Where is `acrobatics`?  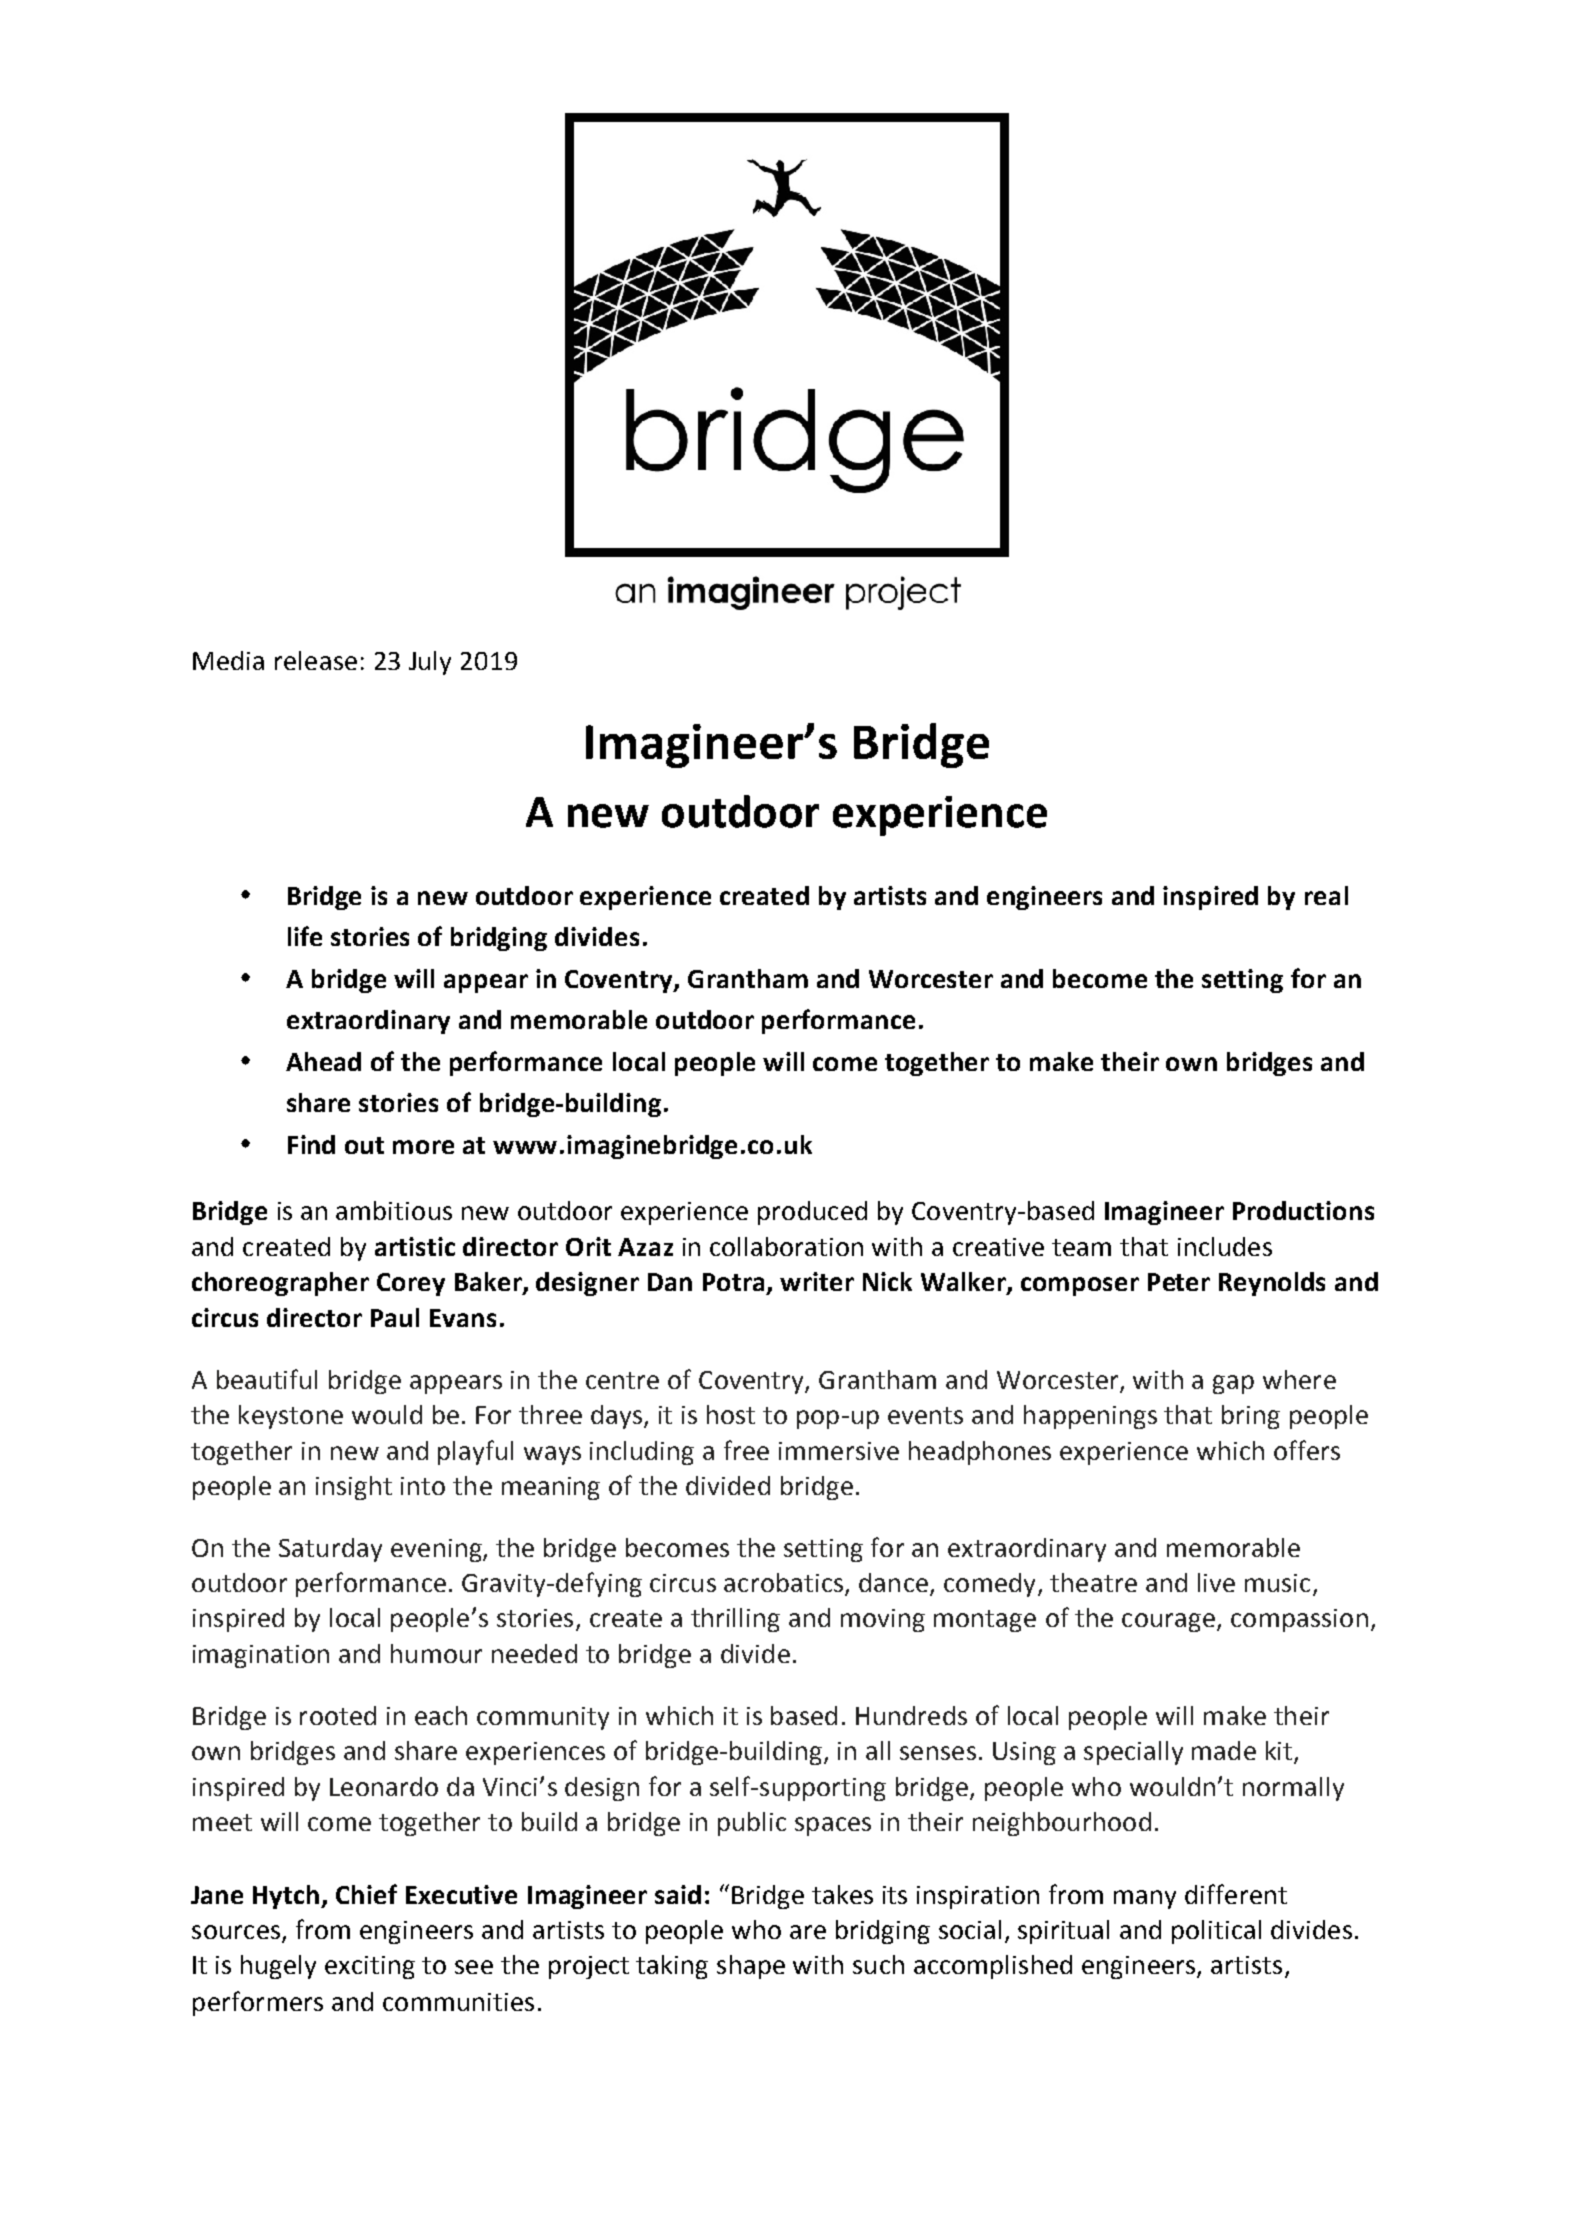 acrobatics is located at coordinates (783, 1582).
